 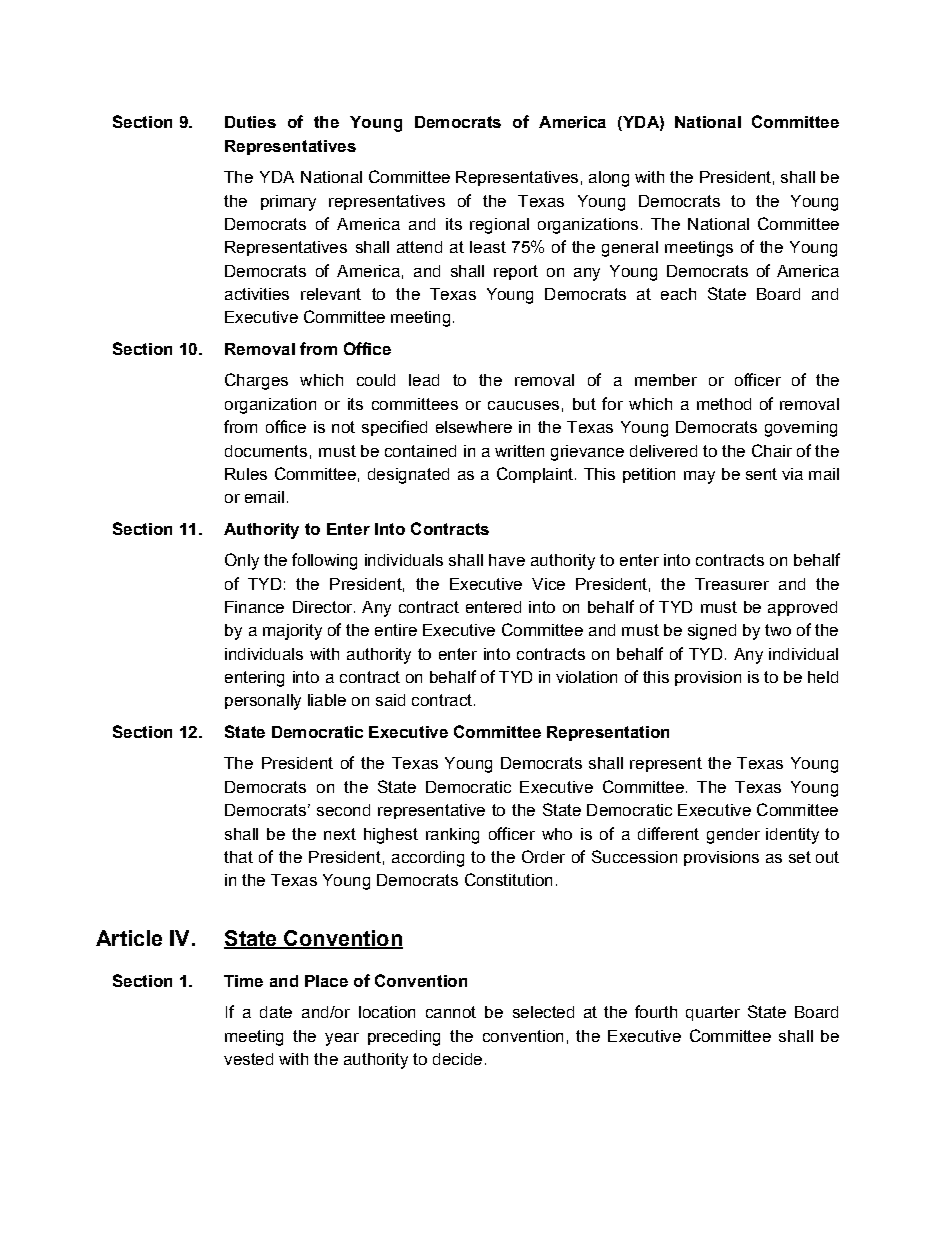 What do you see at coordinates (263, 702) in the document?
I see `personally` at bounding box center [263, 702].
